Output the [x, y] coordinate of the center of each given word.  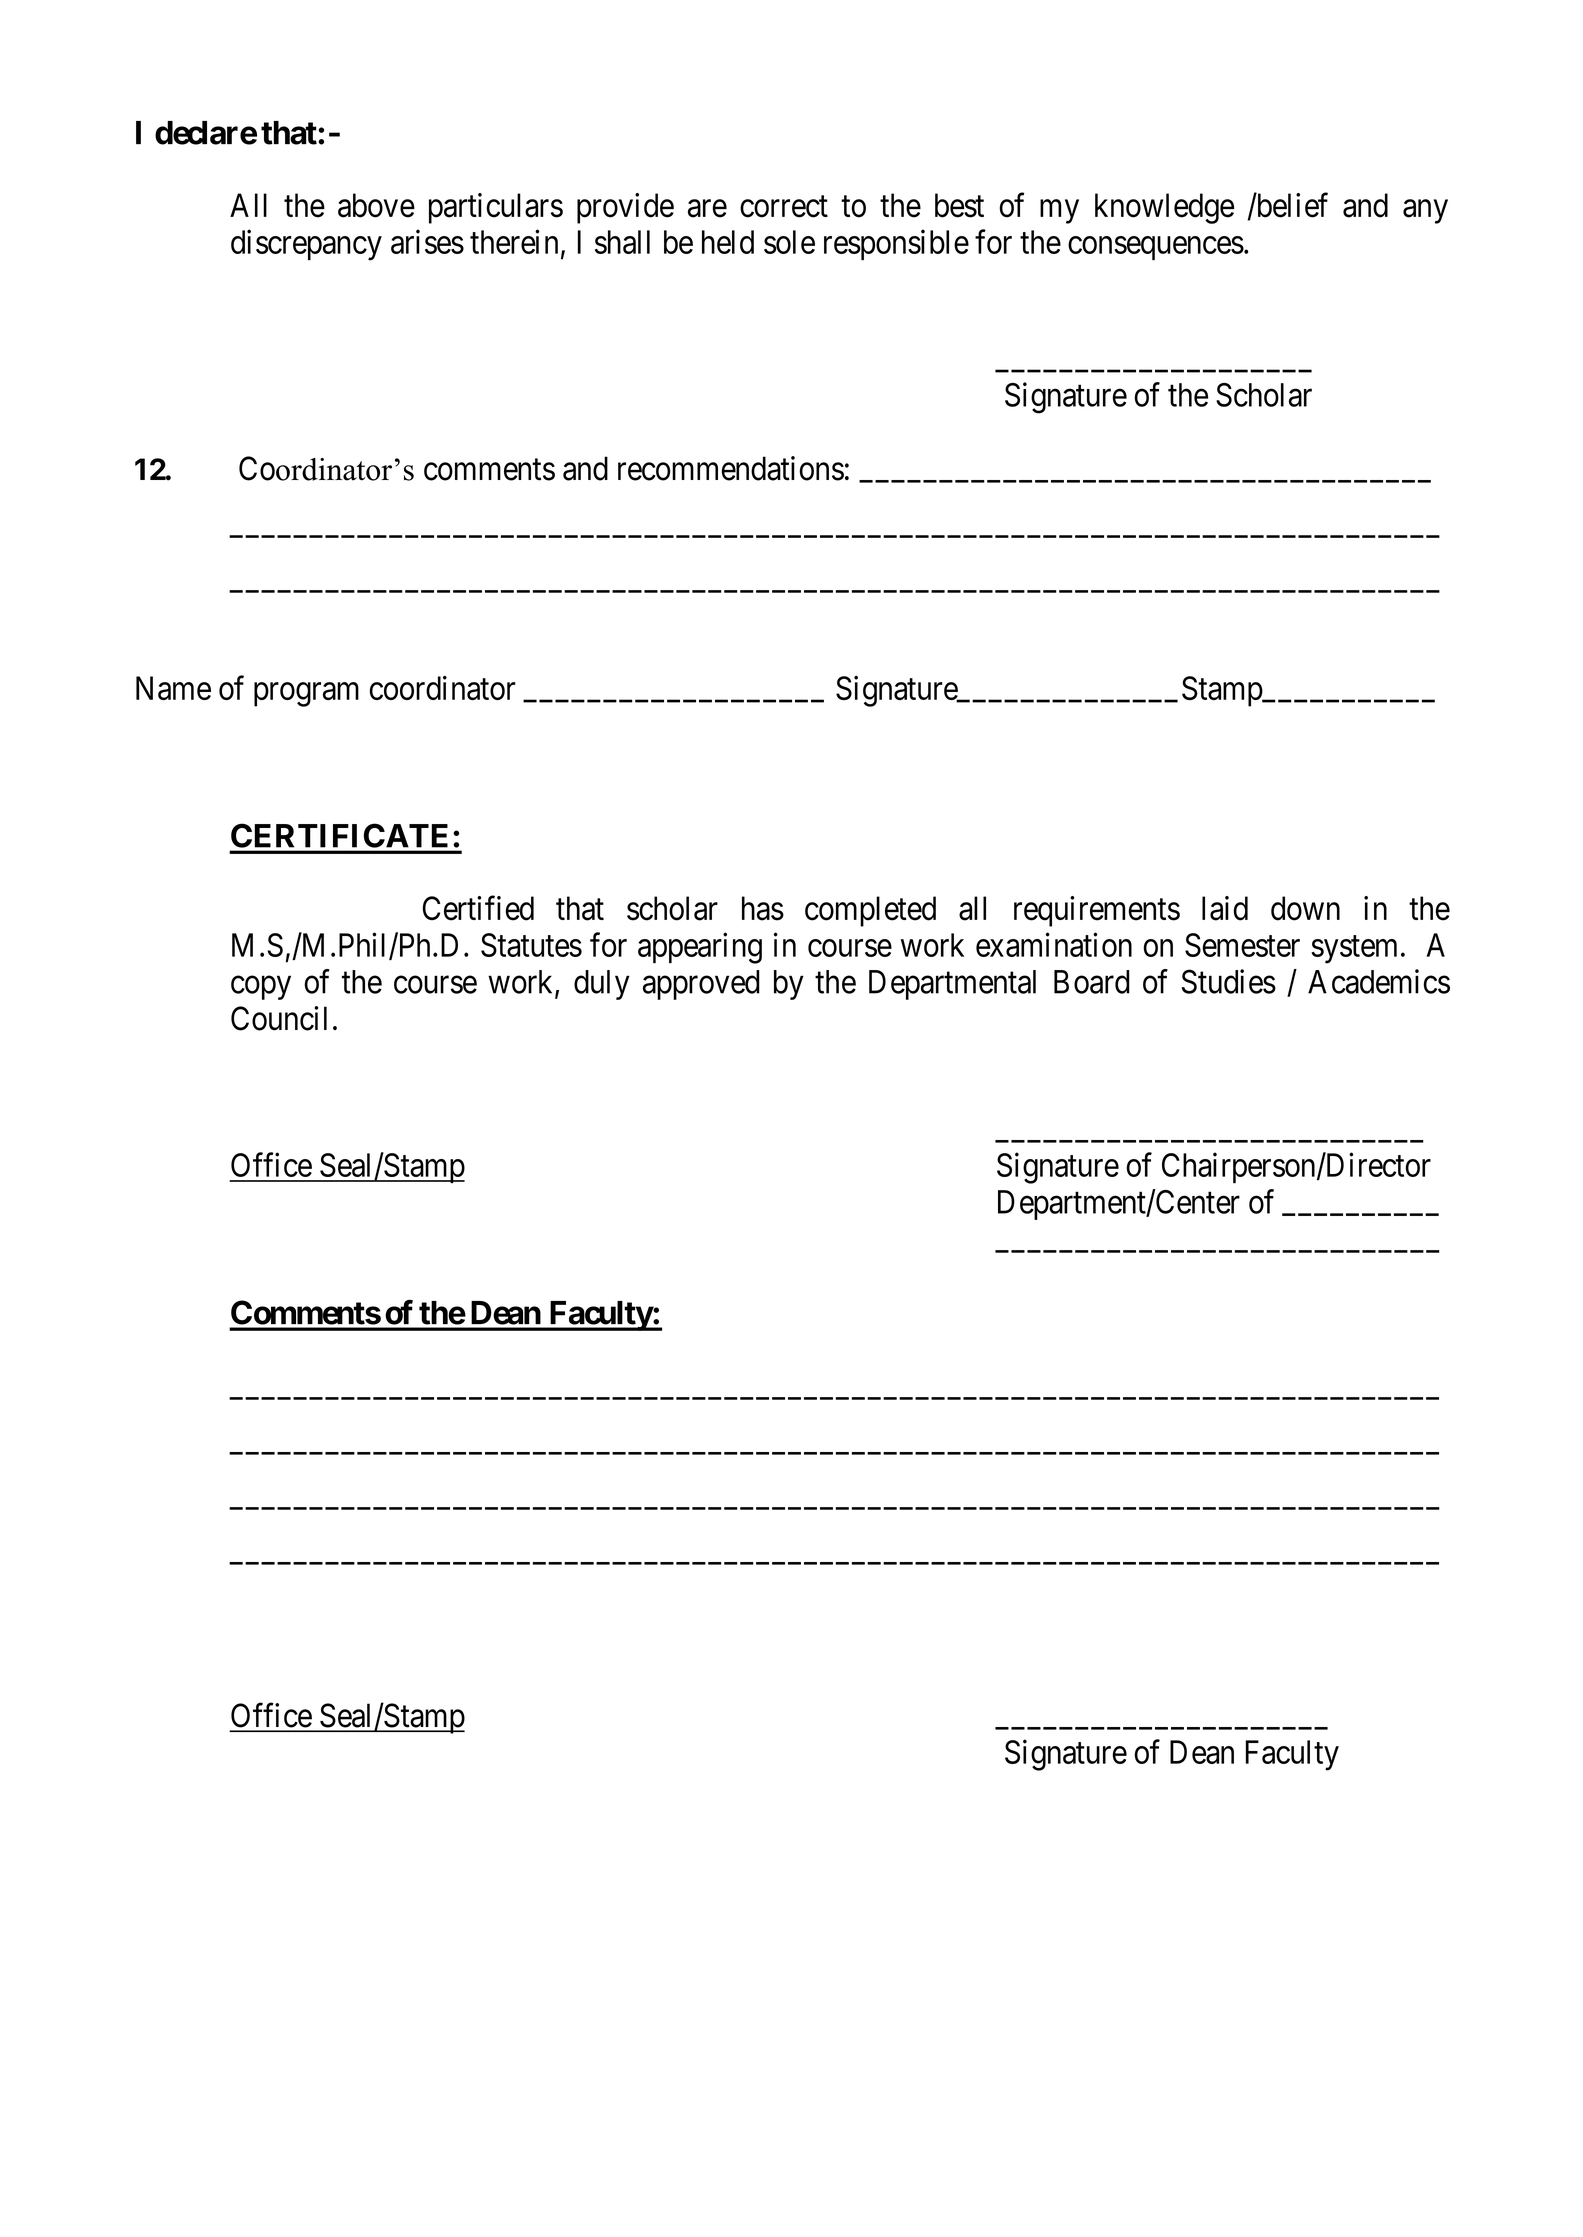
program [306, 695]
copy [261, 988]
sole [789, 242]
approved [701, 985]
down [1305, 908]
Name [173, 688]
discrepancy [306, 245]
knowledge [1164, 208]
